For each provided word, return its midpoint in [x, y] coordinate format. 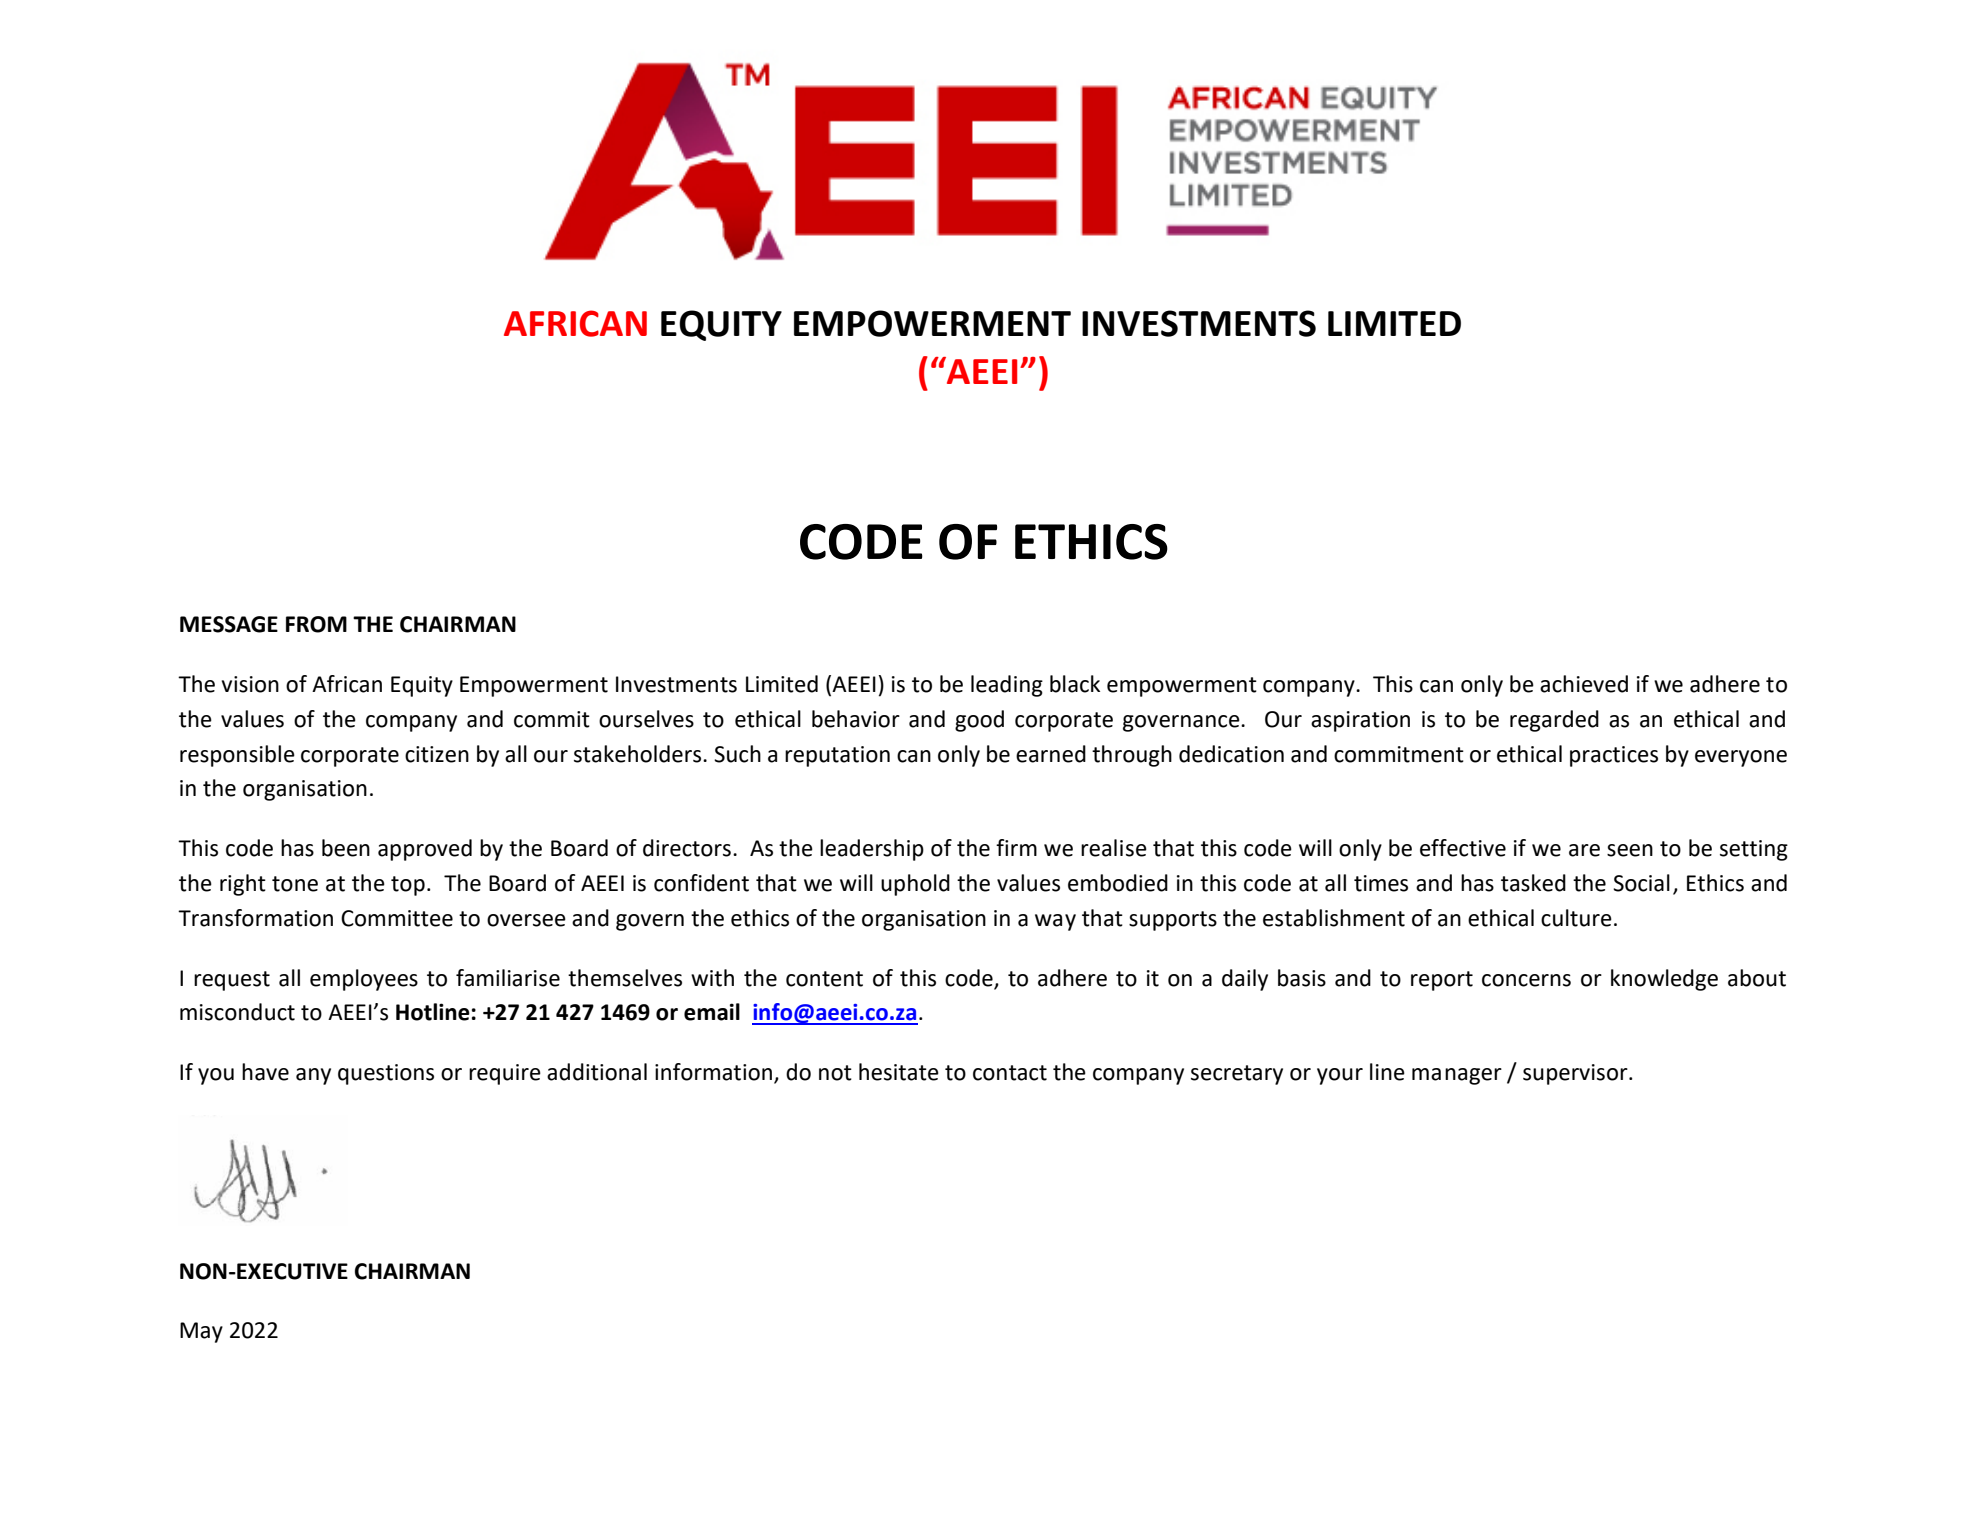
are [1584, 850]
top [408, 886]
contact [1010, 1073]
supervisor [1576, 1074]
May [201, 1332]
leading [1007, 686]
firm [1016, 847]
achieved [1584, 684]
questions [386, 1074]
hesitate [899, 1072]
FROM [316, 624]
